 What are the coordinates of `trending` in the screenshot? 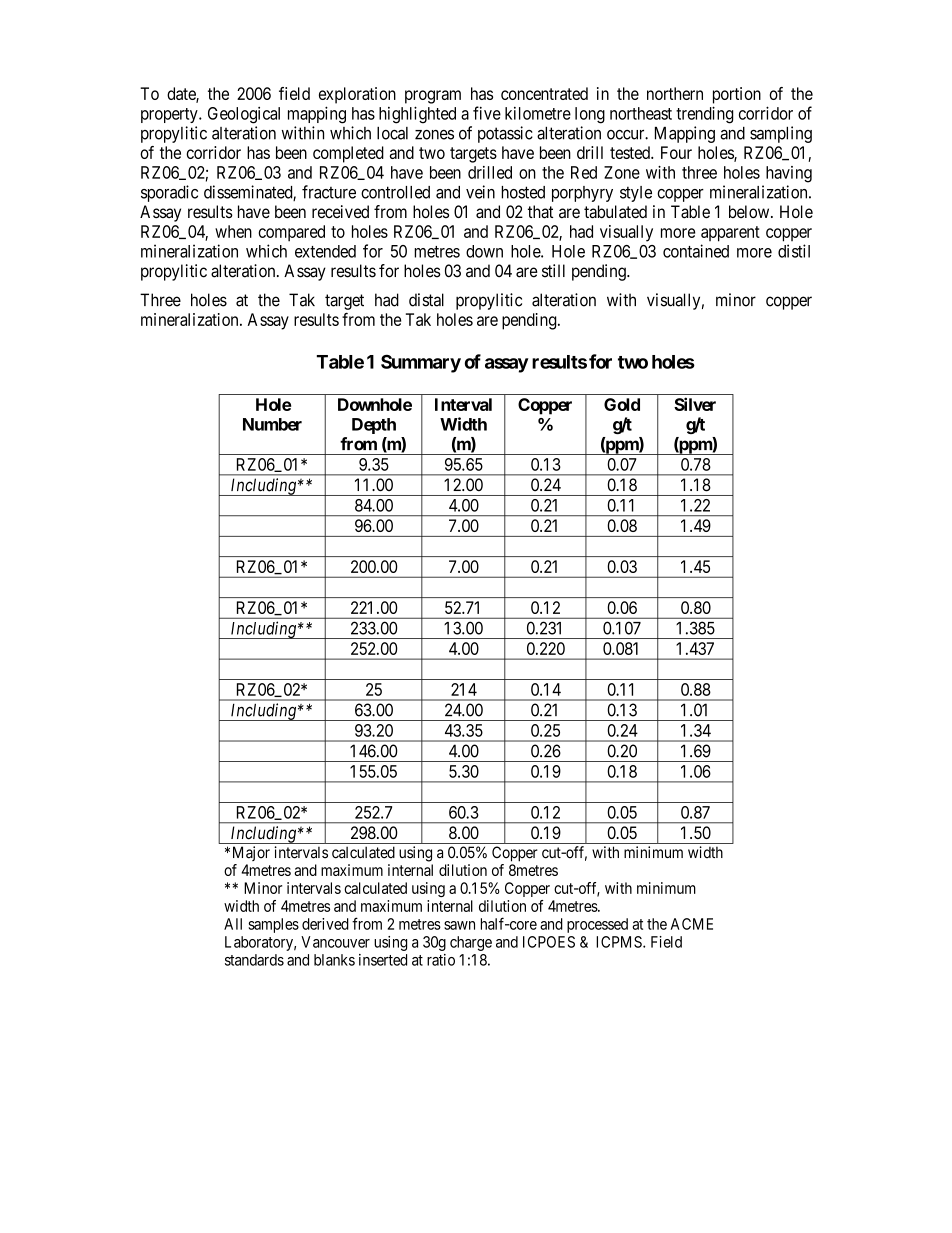 It's located at (705, 115).
